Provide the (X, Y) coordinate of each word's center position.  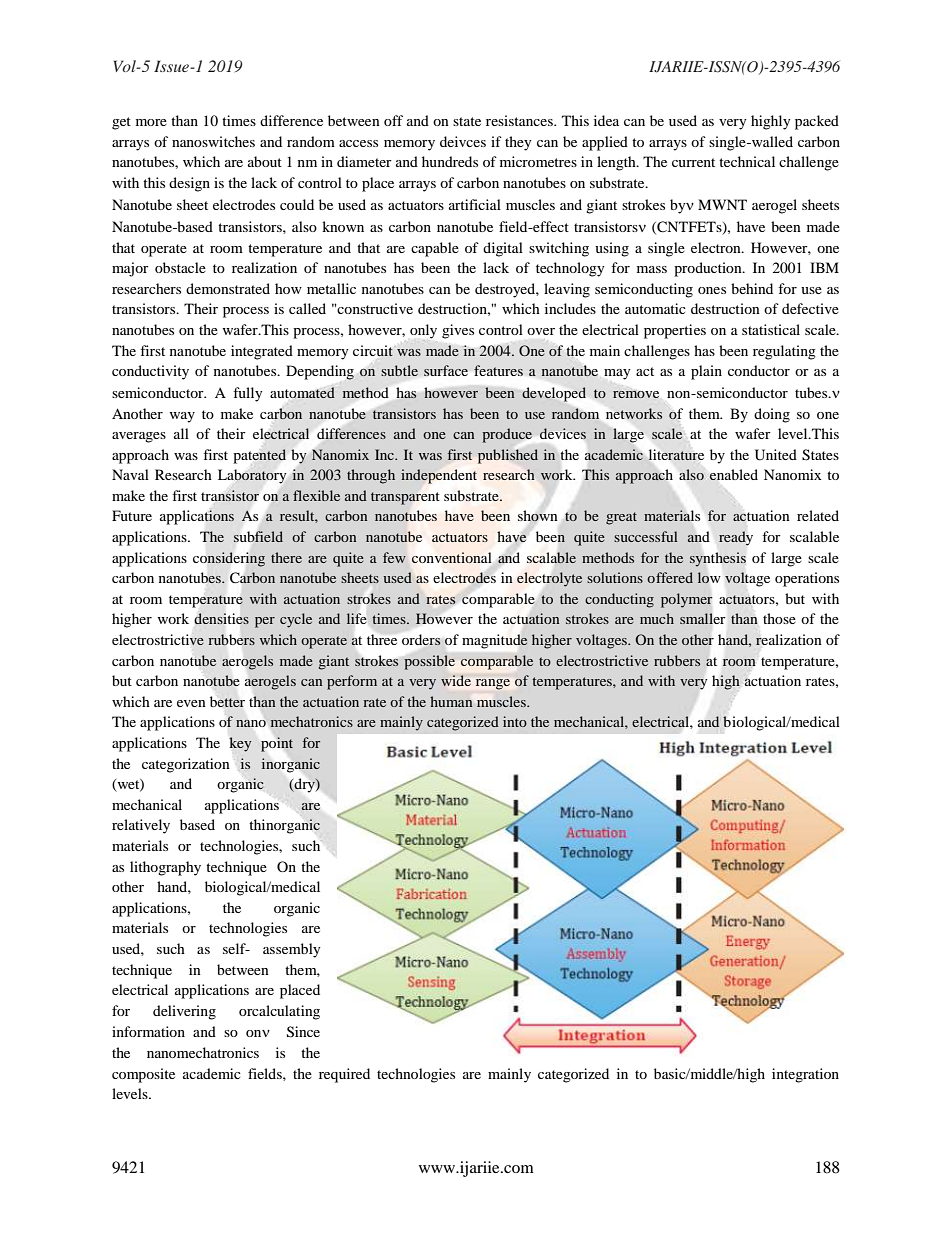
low (709, 577)
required (344, 1075)
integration (805, 1075)
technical (747, 161)
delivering (184, 1012)
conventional (451, 557)
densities (222, 618)
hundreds (450, 161)
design (189, 184)
